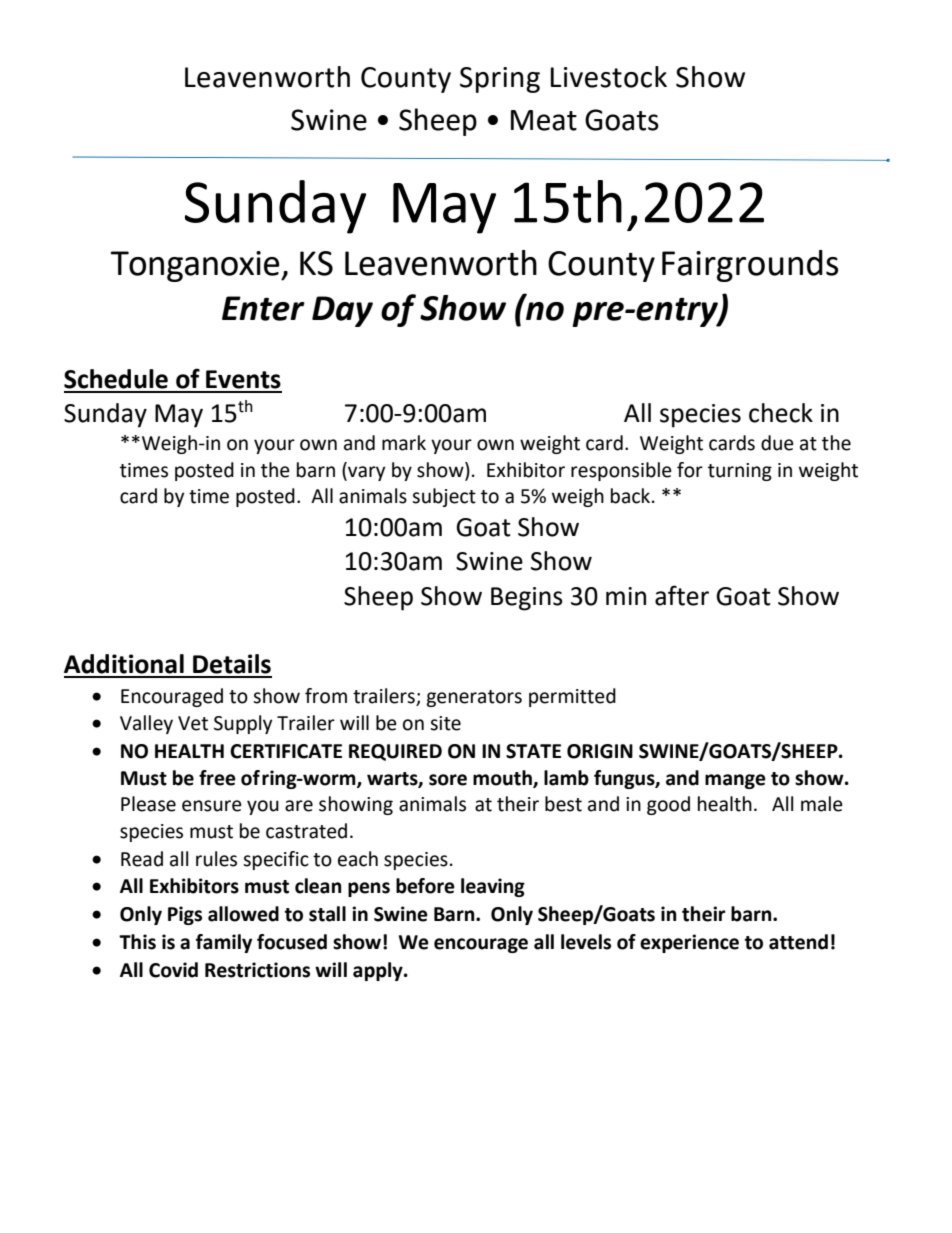 The height and width of the document is (1233, 952). I want to click on Meat, so click(544, 120).
